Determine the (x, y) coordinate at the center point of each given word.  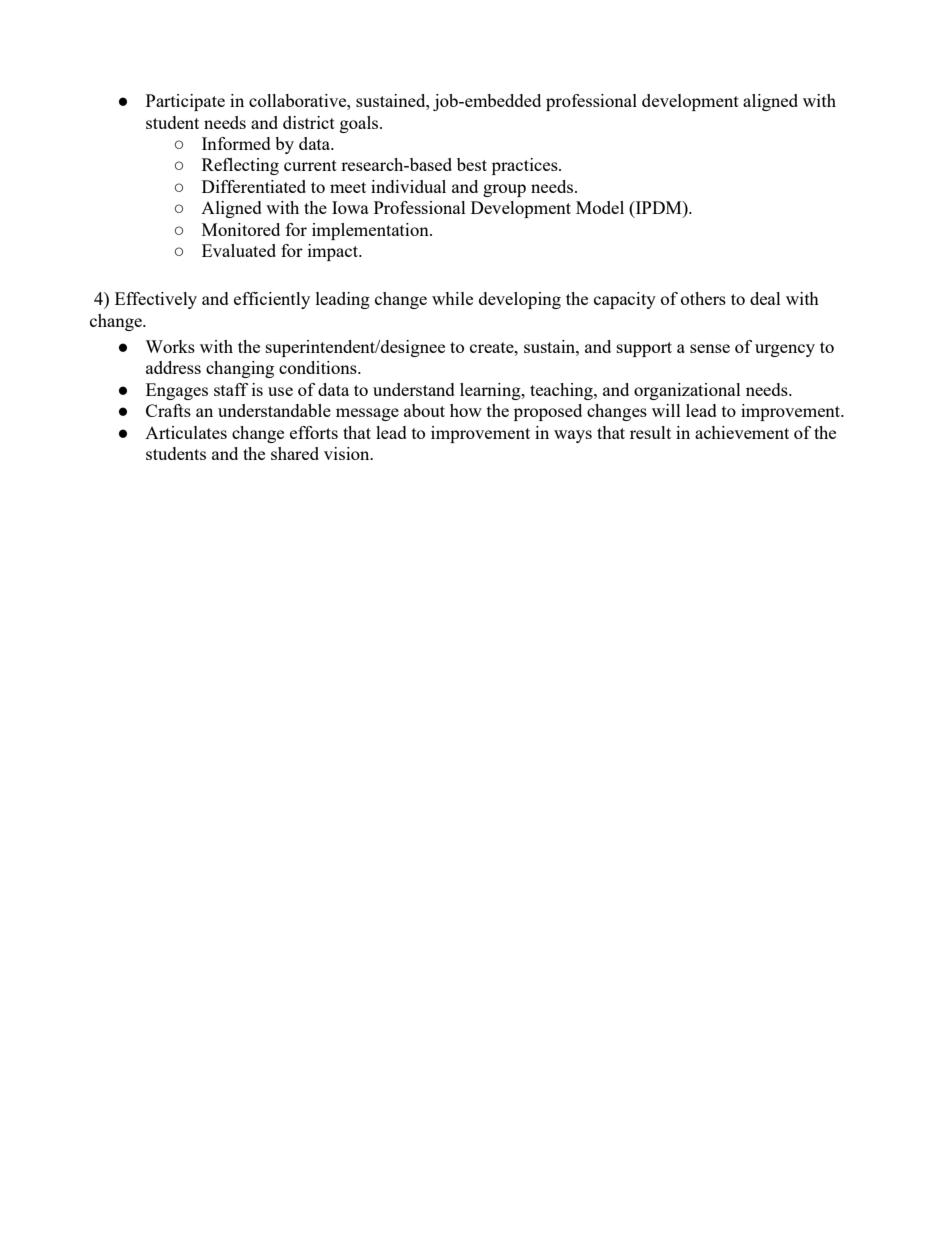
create (493, 347)
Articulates (186, 432)
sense (710, 348)
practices (526, 166)
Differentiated (254, 186)
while (452, 298)
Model (600, 207)
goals (360, 124)
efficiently (272, 300)
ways (573, 436)
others (703, 298)
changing (240, 369)
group (504, 190)
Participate (185, 102)
